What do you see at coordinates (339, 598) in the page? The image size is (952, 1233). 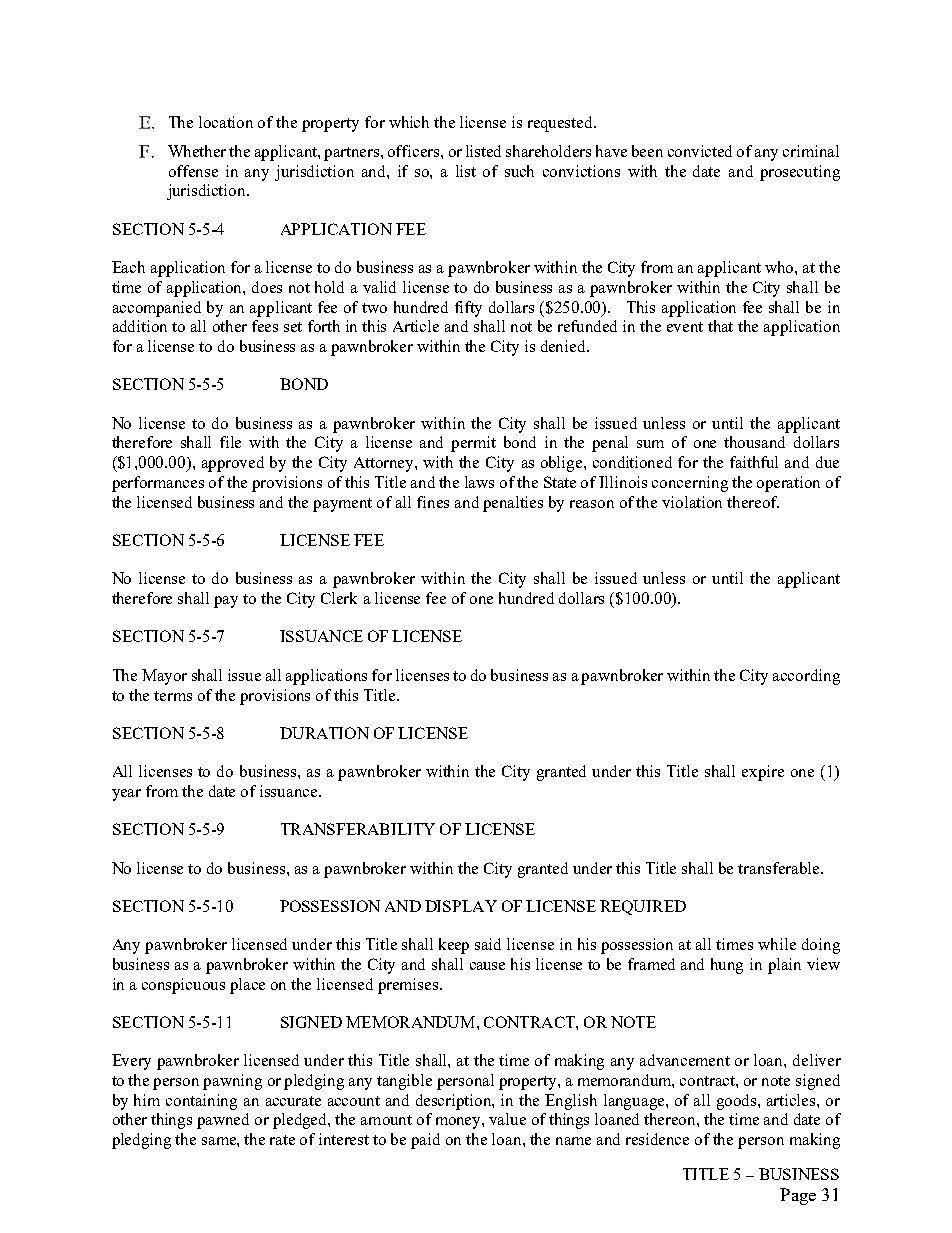 I see `Clerk` at bounding box center [339, 598].
